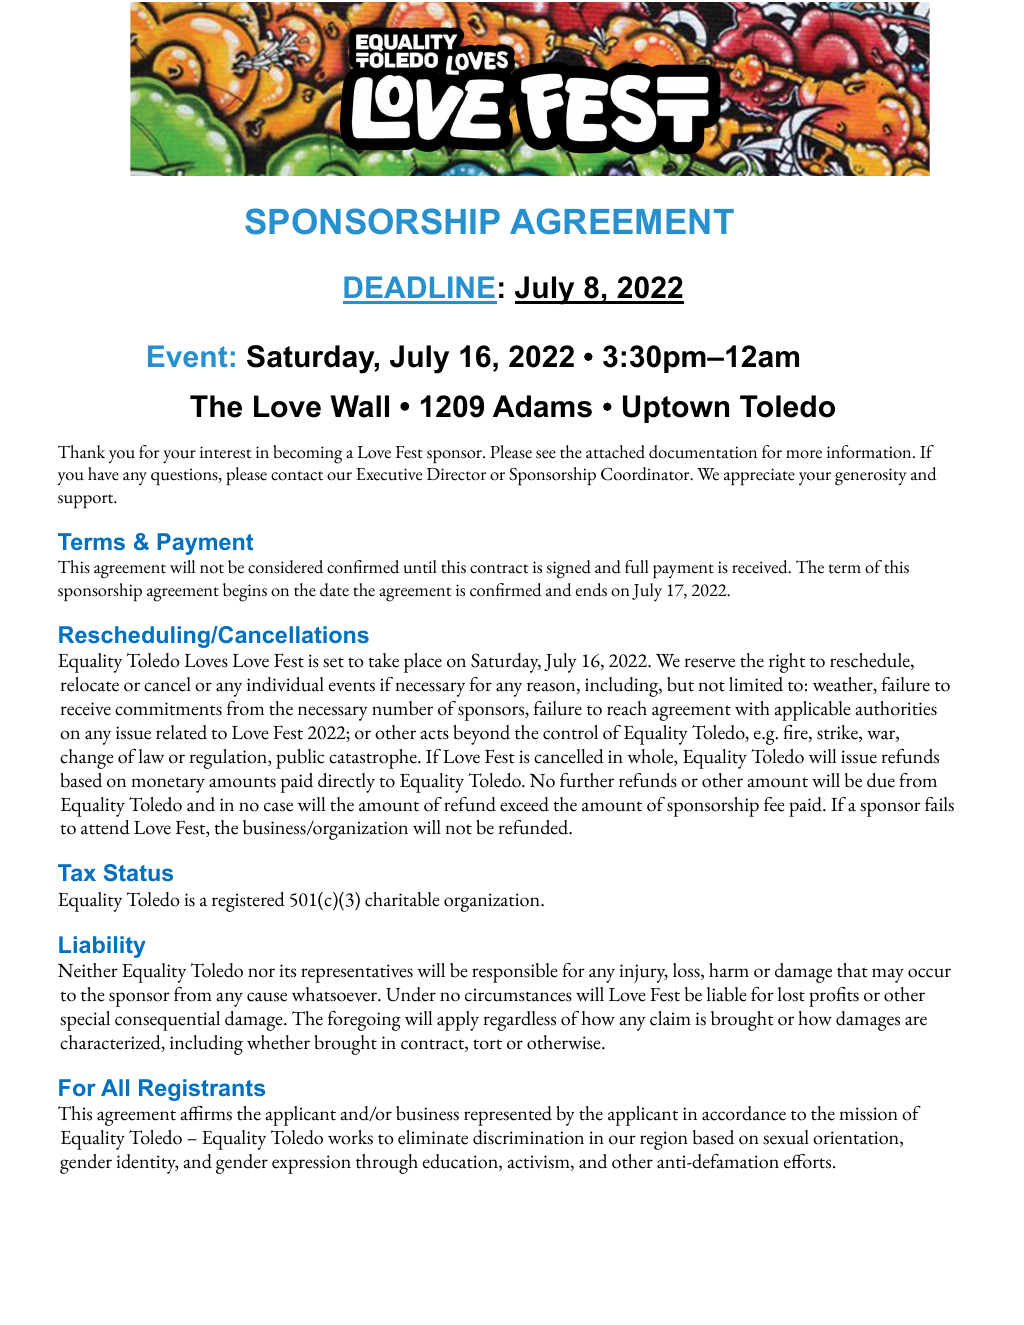 Image resolution: width=1024 pixels, height=1325 pixels. I want to click on due, so click(881, 780).
